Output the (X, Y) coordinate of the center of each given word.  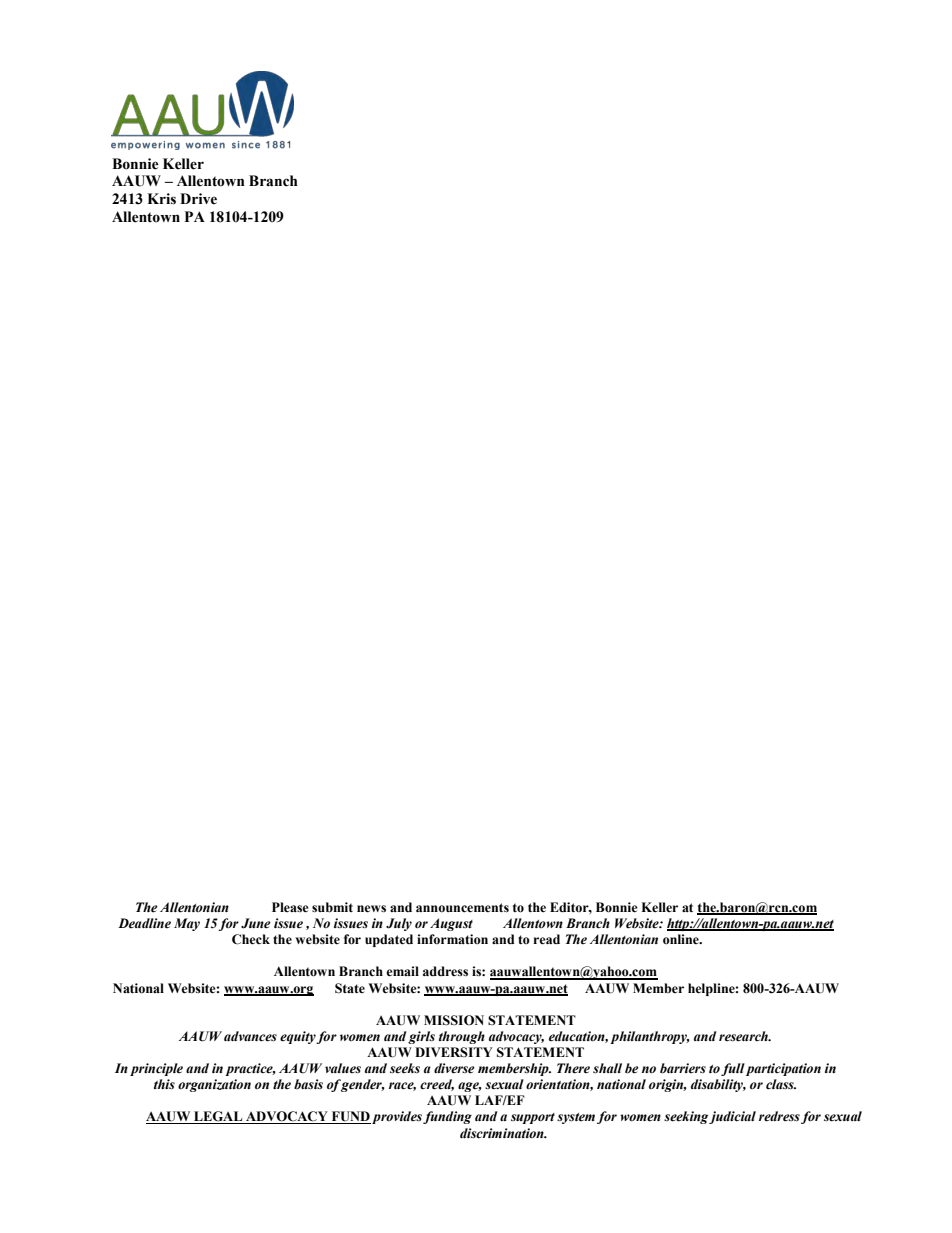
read (546, 939)
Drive (198, 199)
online (682, 939)
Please (290, 907)
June (256, 923)
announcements (462, 908)
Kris (161, 199)
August (451, 924)
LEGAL (218, 1117)
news (371, 909)
